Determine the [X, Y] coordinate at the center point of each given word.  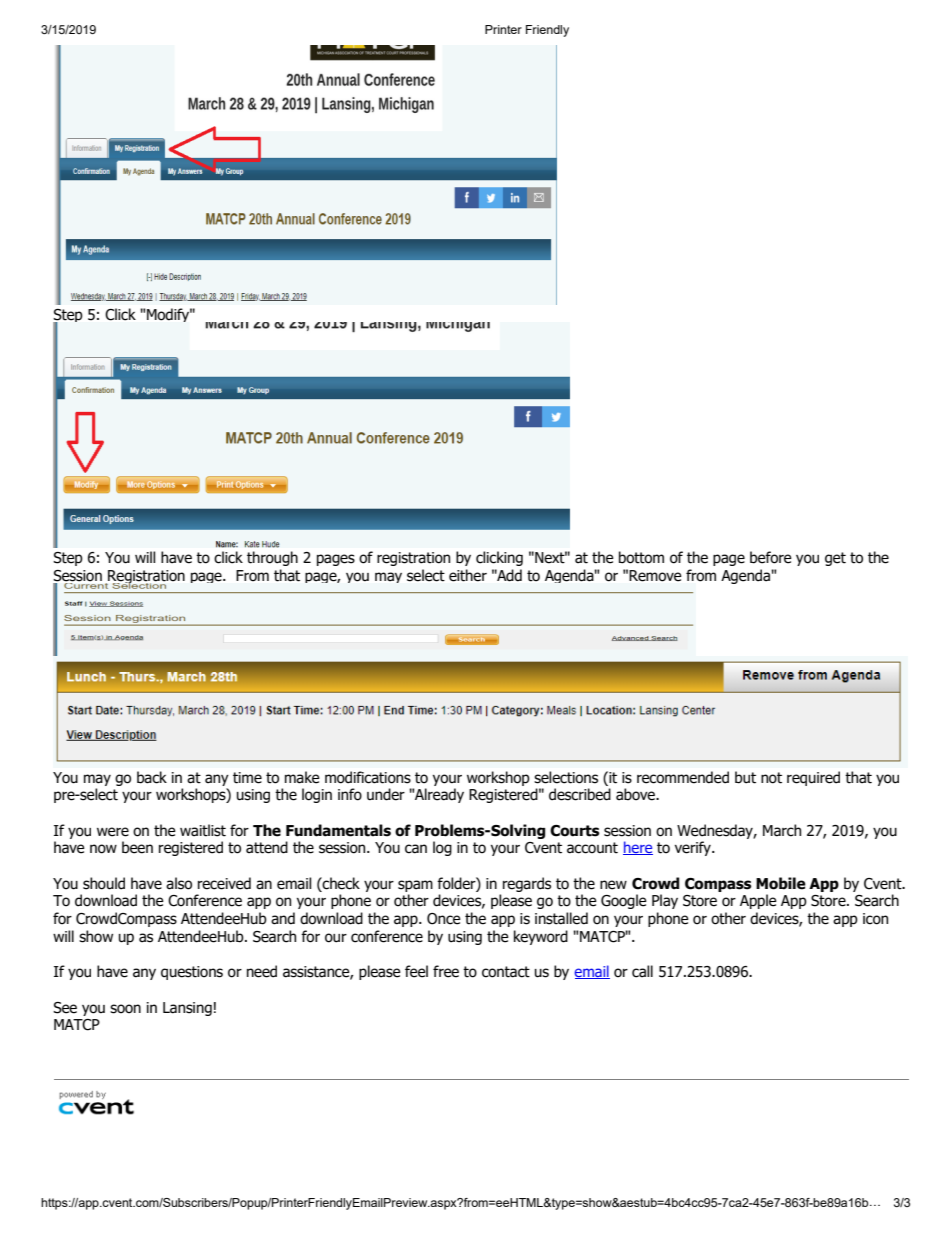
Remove [655, 576]
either [468, 575]
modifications [368, 777]
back [152, 777]
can [416, 849]
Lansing [187, 1009]
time [247, 778]
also [179, 883]
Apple [758, 901]
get [835, 559]
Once [444, 919]
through [272, 558]
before [771, 557]
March [782, 830]
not [771, 778]
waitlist [203, 830]
